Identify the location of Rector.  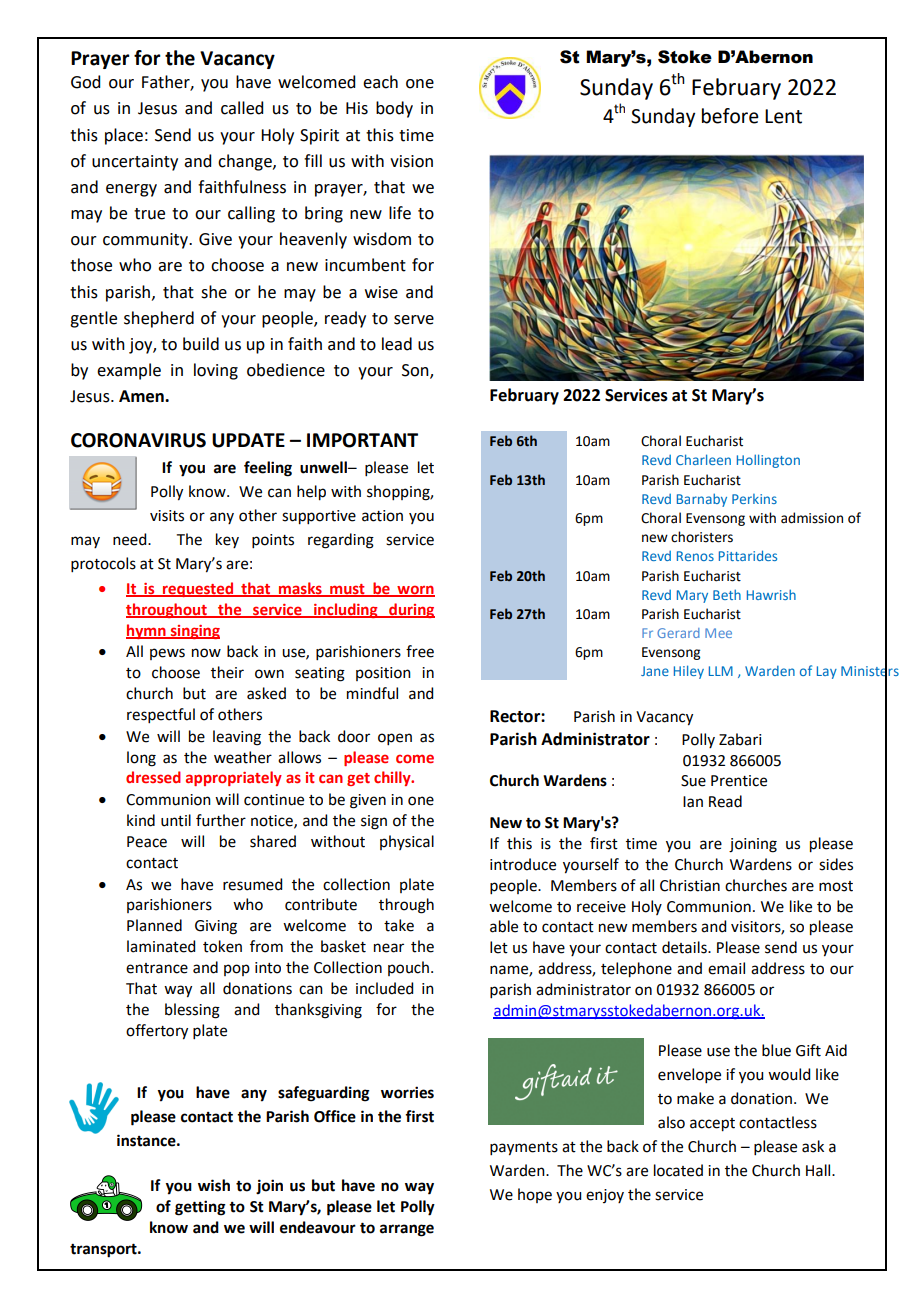
(516, 716).
